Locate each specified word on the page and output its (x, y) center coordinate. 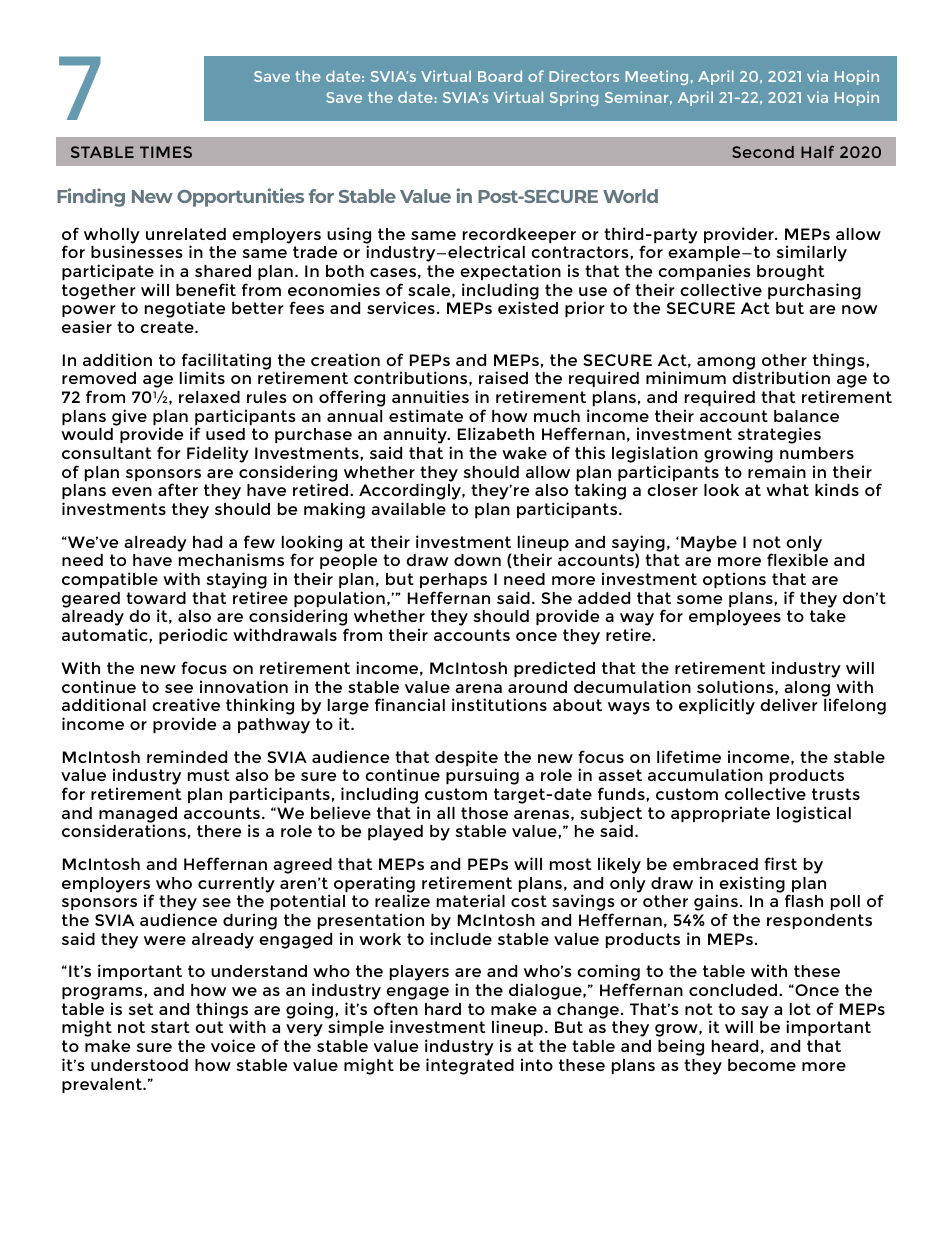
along (807, 690)
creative (186, 704)
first (780, 863)
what (787, 490)
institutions (499, 704)
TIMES (166, 152)
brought (790, 273)
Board (500, 76)
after (178, 489)
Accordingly (411, 493)
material (471, 900)
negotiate (185, 309)
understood (139, 1065)
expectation (510, 272)
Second (763, 152)
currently (236, 885)
